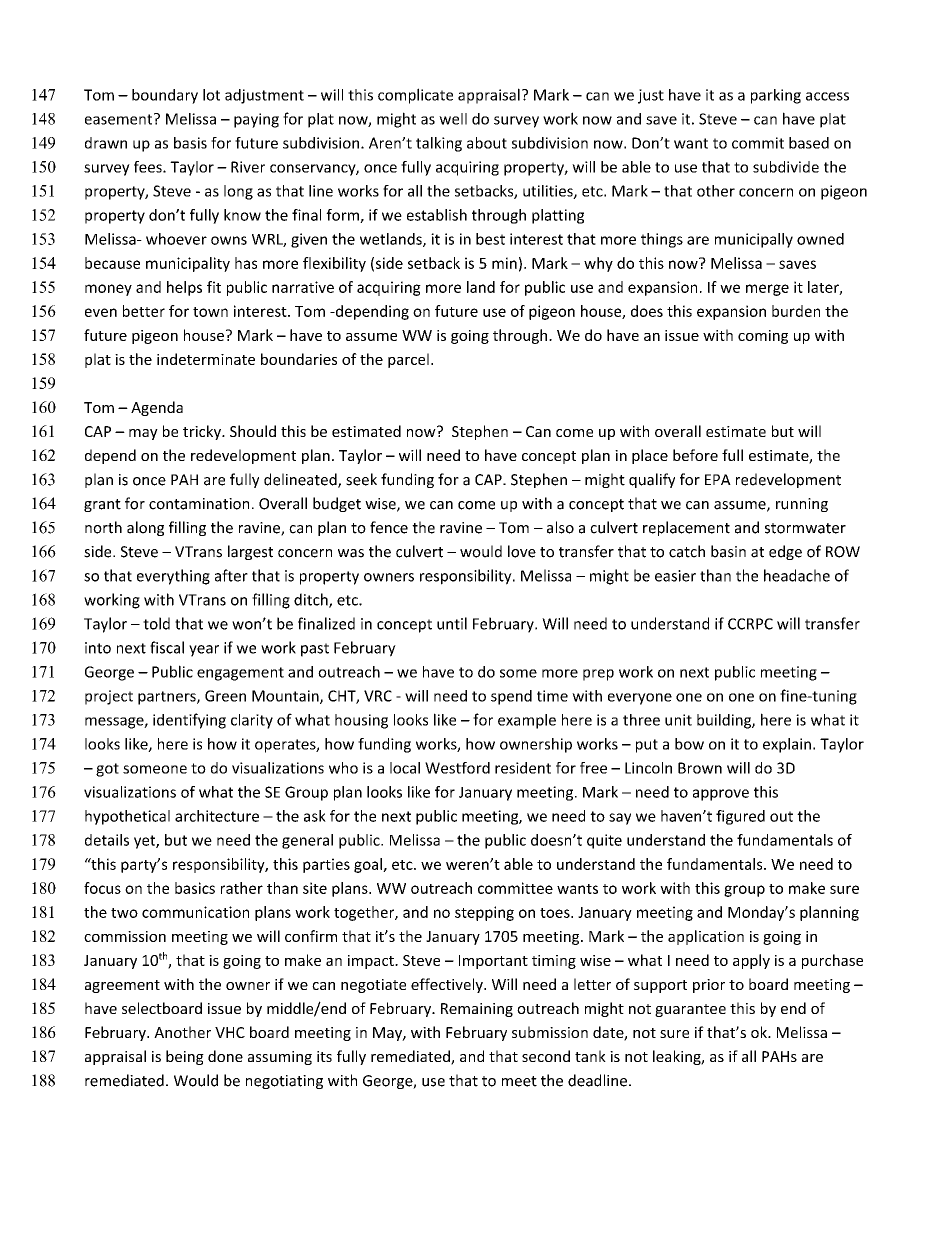 This screenshot has width=952, height=1233. What do you see at coordinates (185, 1057) in the screenshot?
I see `being` at bounding box center [185, 1057].
